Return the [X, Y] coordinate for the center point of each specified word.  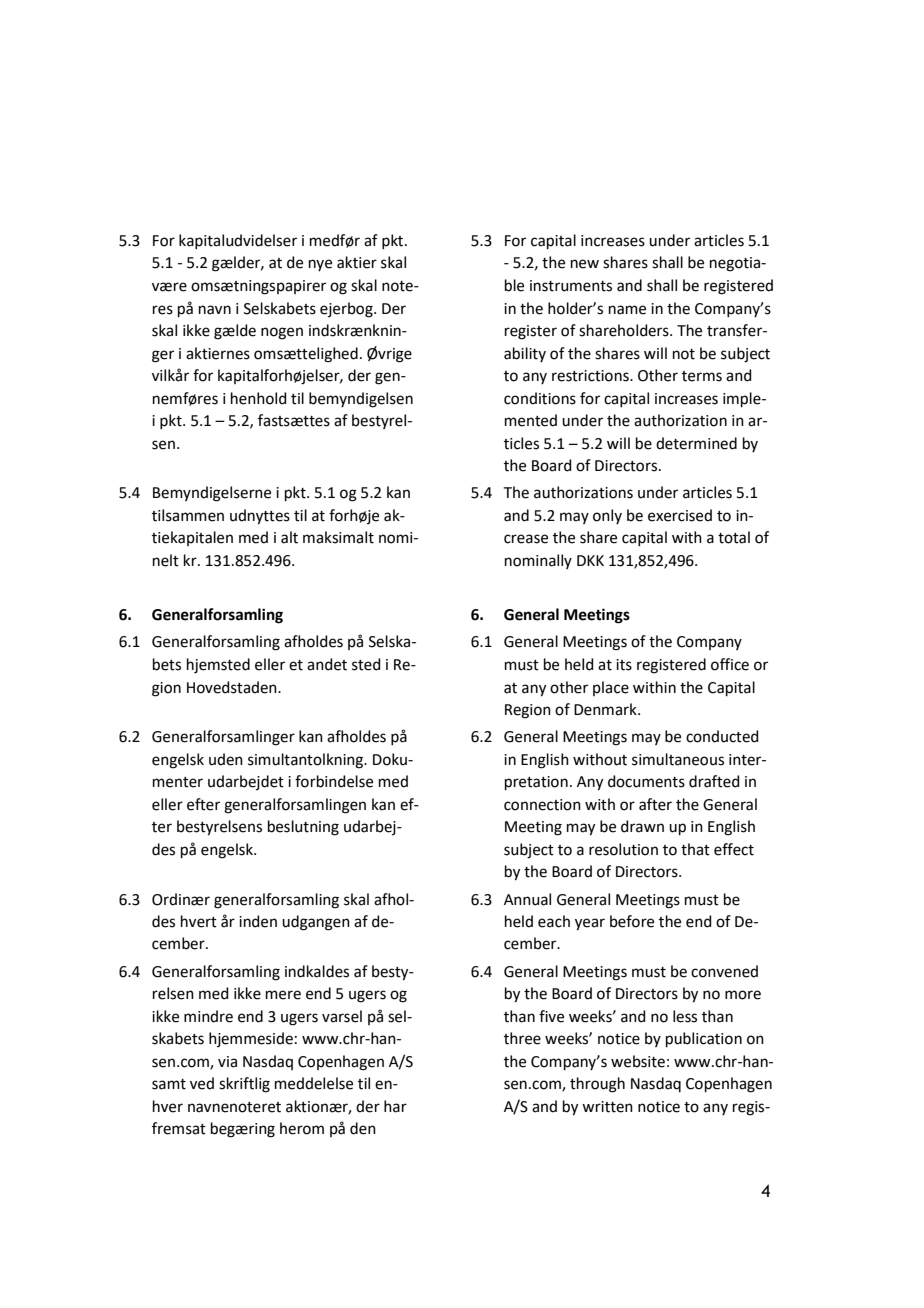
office [730, 664]
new [585, 264]
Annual [527, 899]
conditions [540, 398]
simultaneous [678, 759]
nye [320, 265]
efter [203, 804]
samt [169, 1084]
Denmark [606, 709]
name [627, 310]
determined [696, 443]
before [632, 921]
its [624, 665]
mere [283, 995]
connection [542, 805]
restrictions [591, 376]
